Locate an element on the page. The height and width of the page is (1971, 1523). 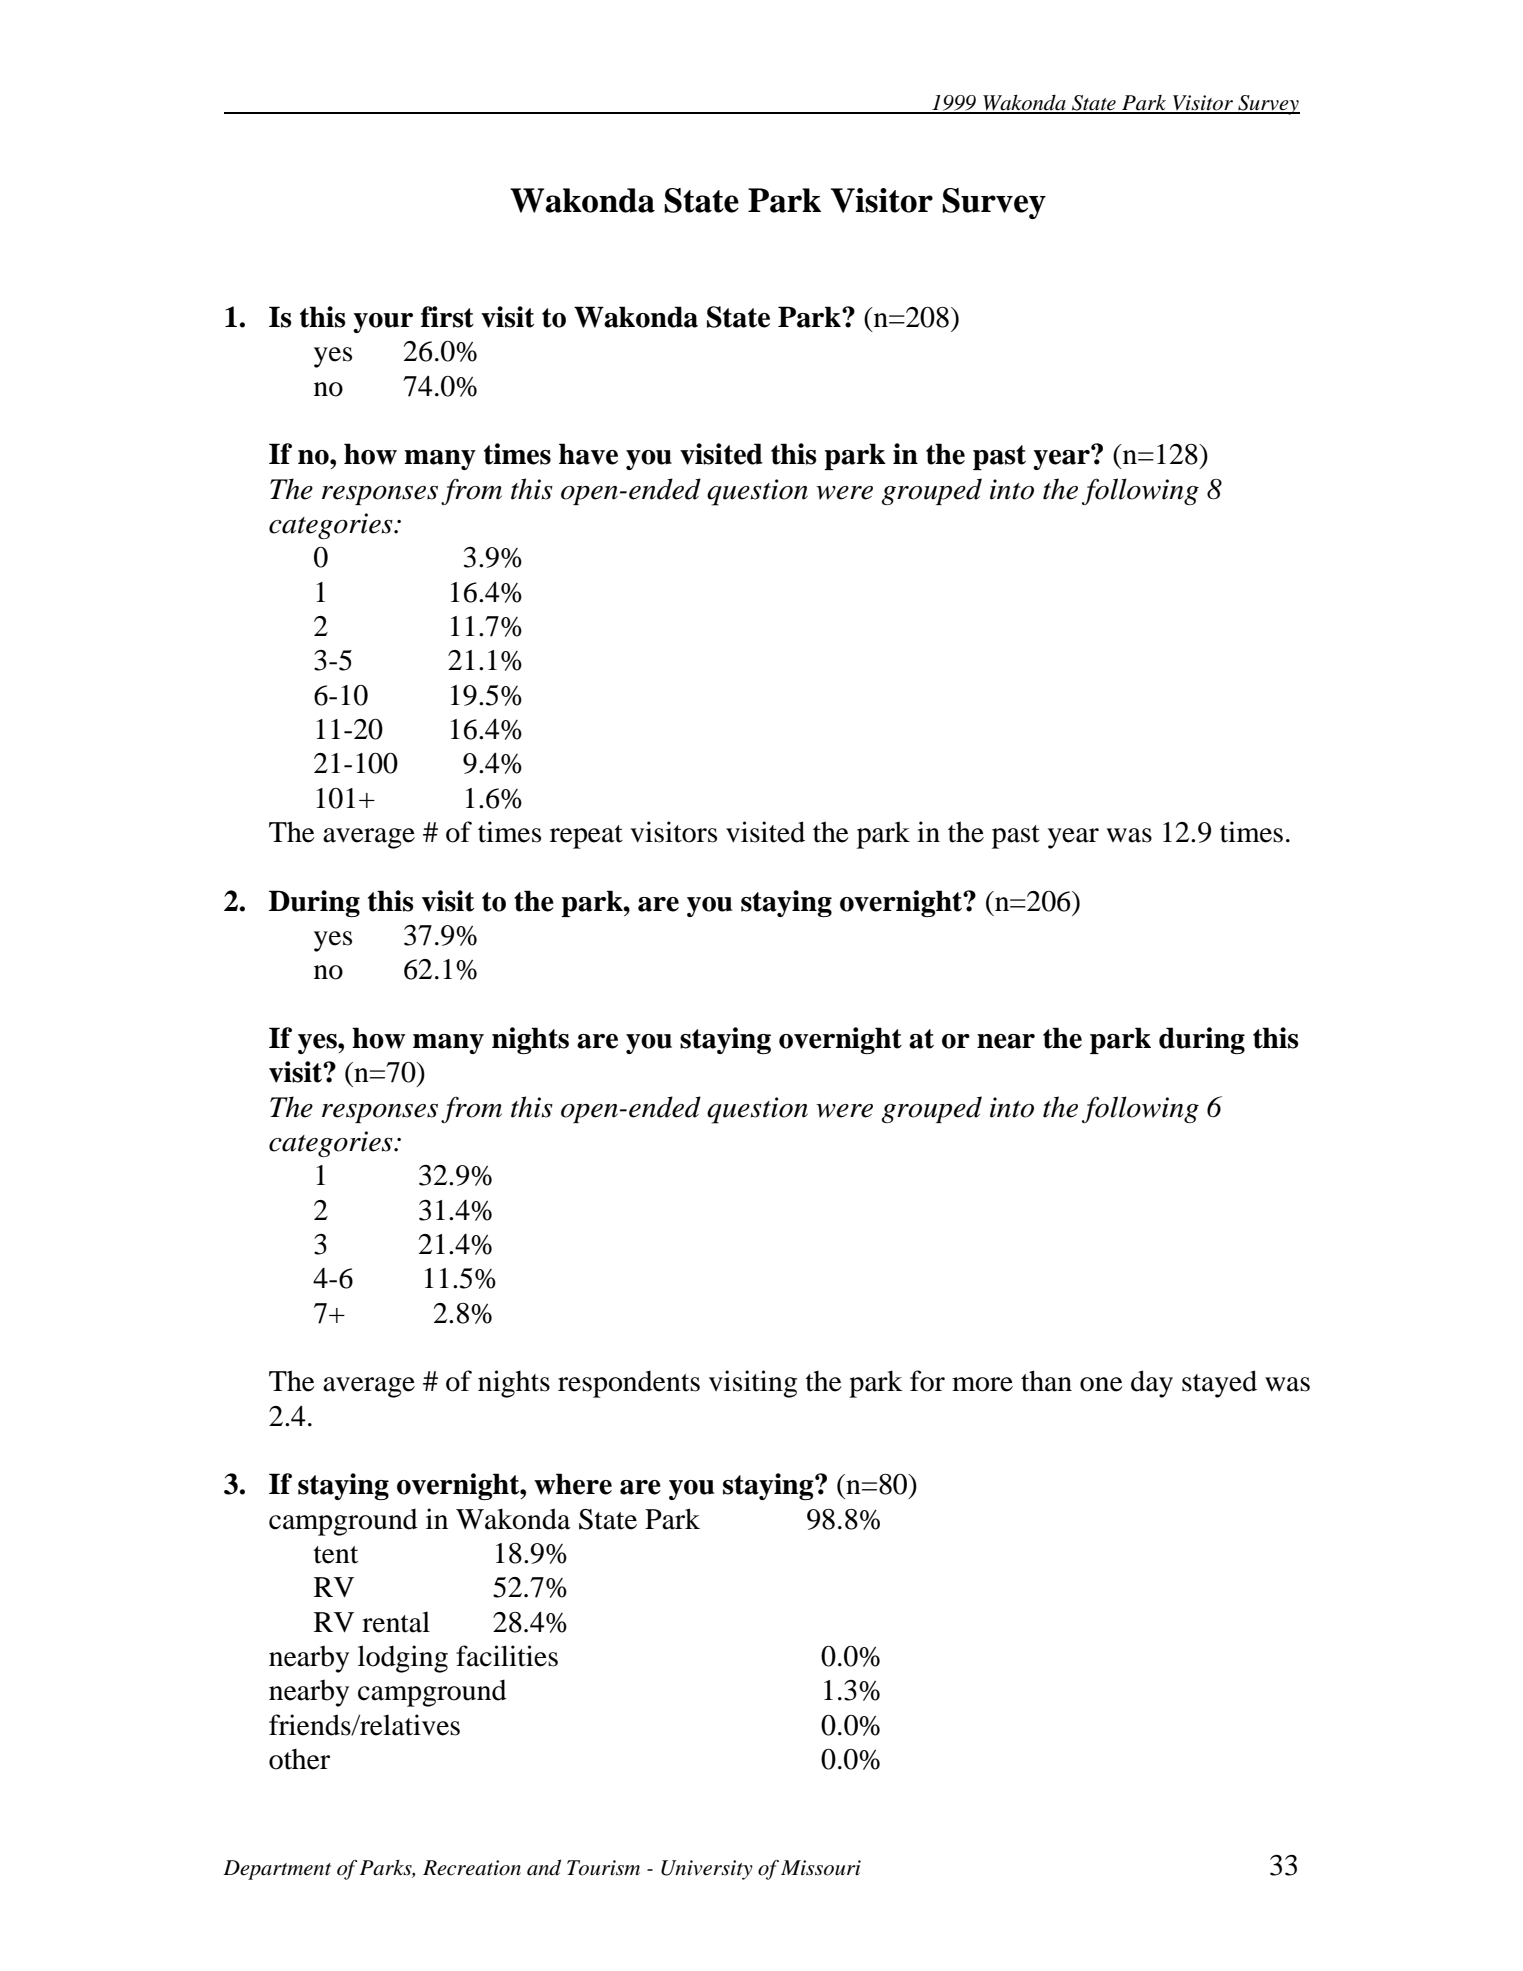
one is located at coordinates (1101, 1384).
